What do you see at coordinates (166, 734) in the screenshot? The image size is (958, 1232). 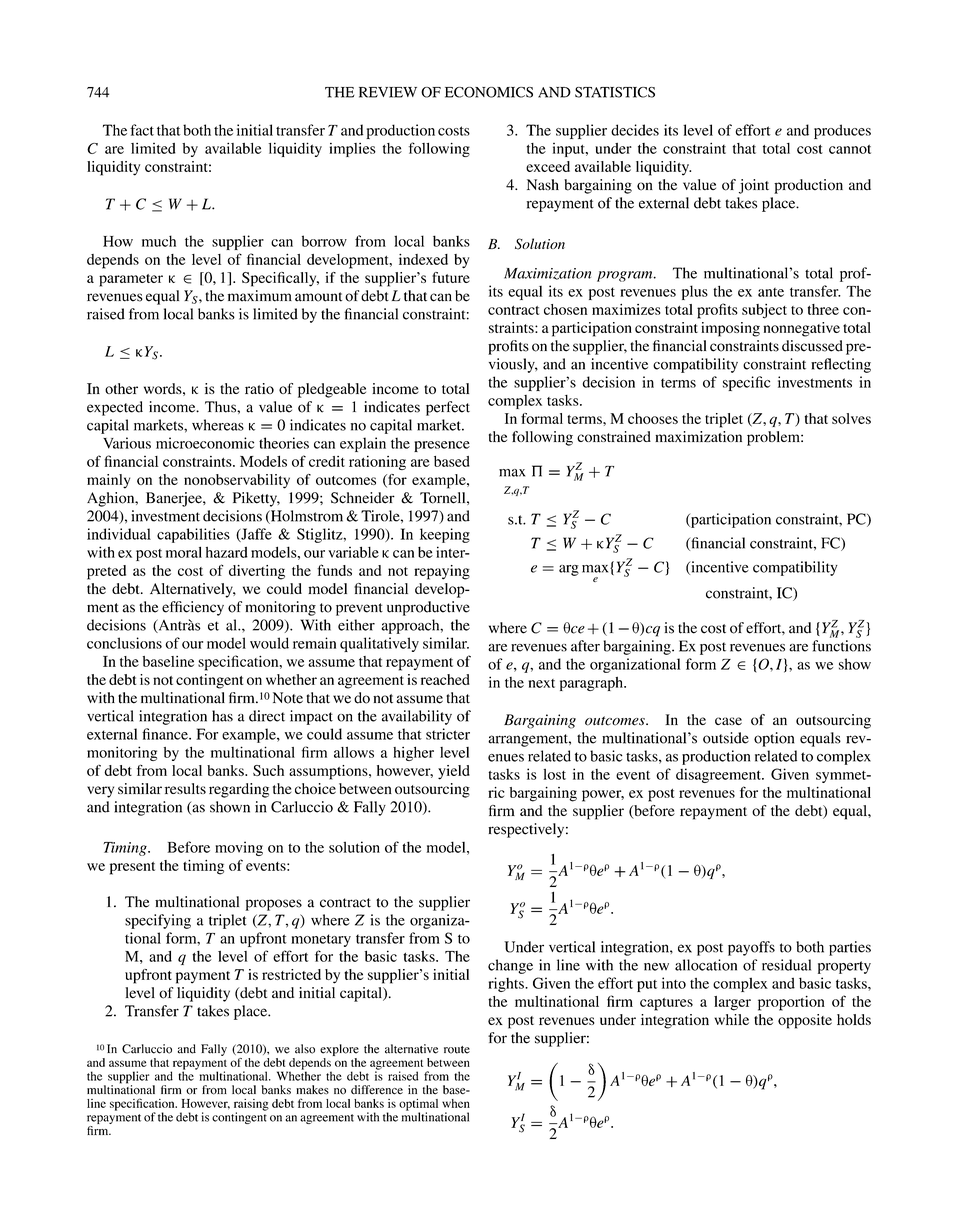 I see `finance` at bounding box center [166, 734].
